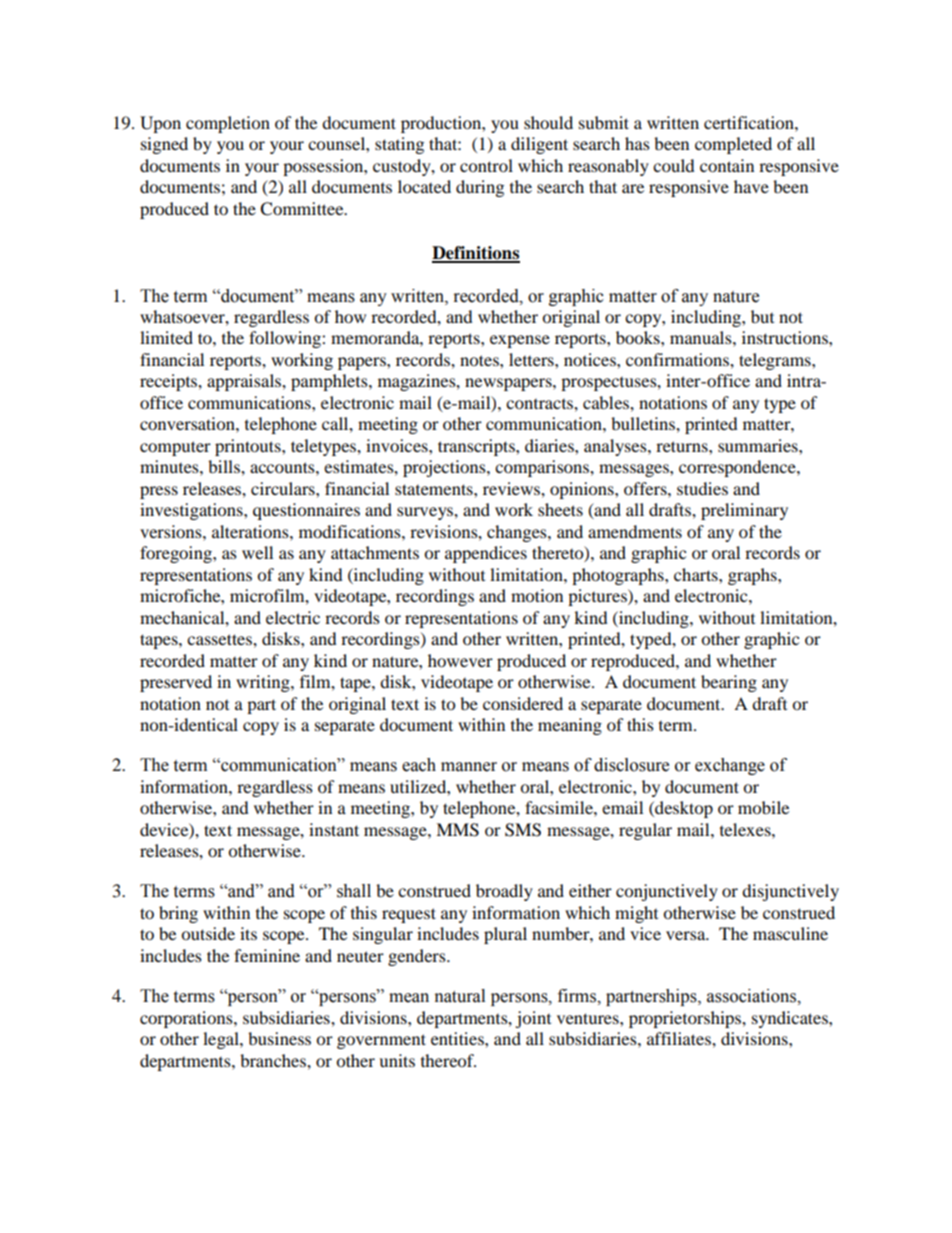 This page has width=952, height=1233. I want to click on appendices, so click(486, 554).
